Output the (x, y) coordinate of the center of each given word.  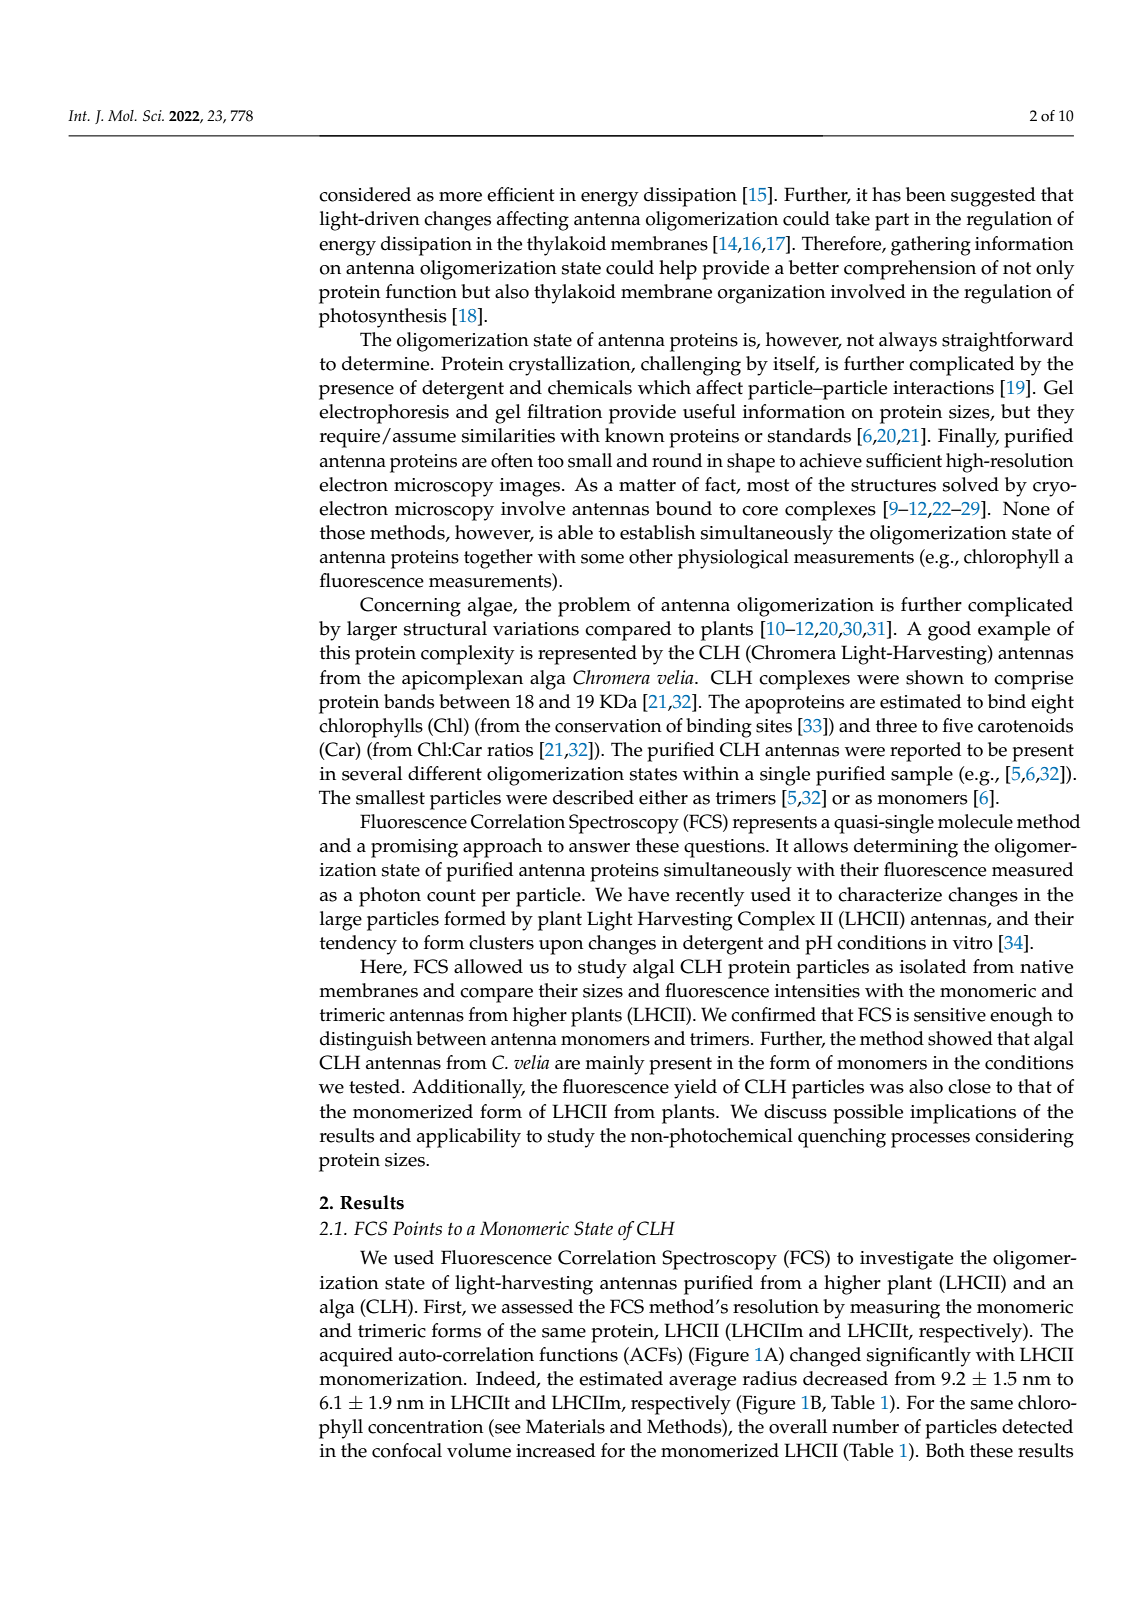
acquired (356, 1357)
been (926, 194)
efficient (521, 194)
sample (922, 776)
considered (365, 194)
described (593, 797)
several (372, 773)
